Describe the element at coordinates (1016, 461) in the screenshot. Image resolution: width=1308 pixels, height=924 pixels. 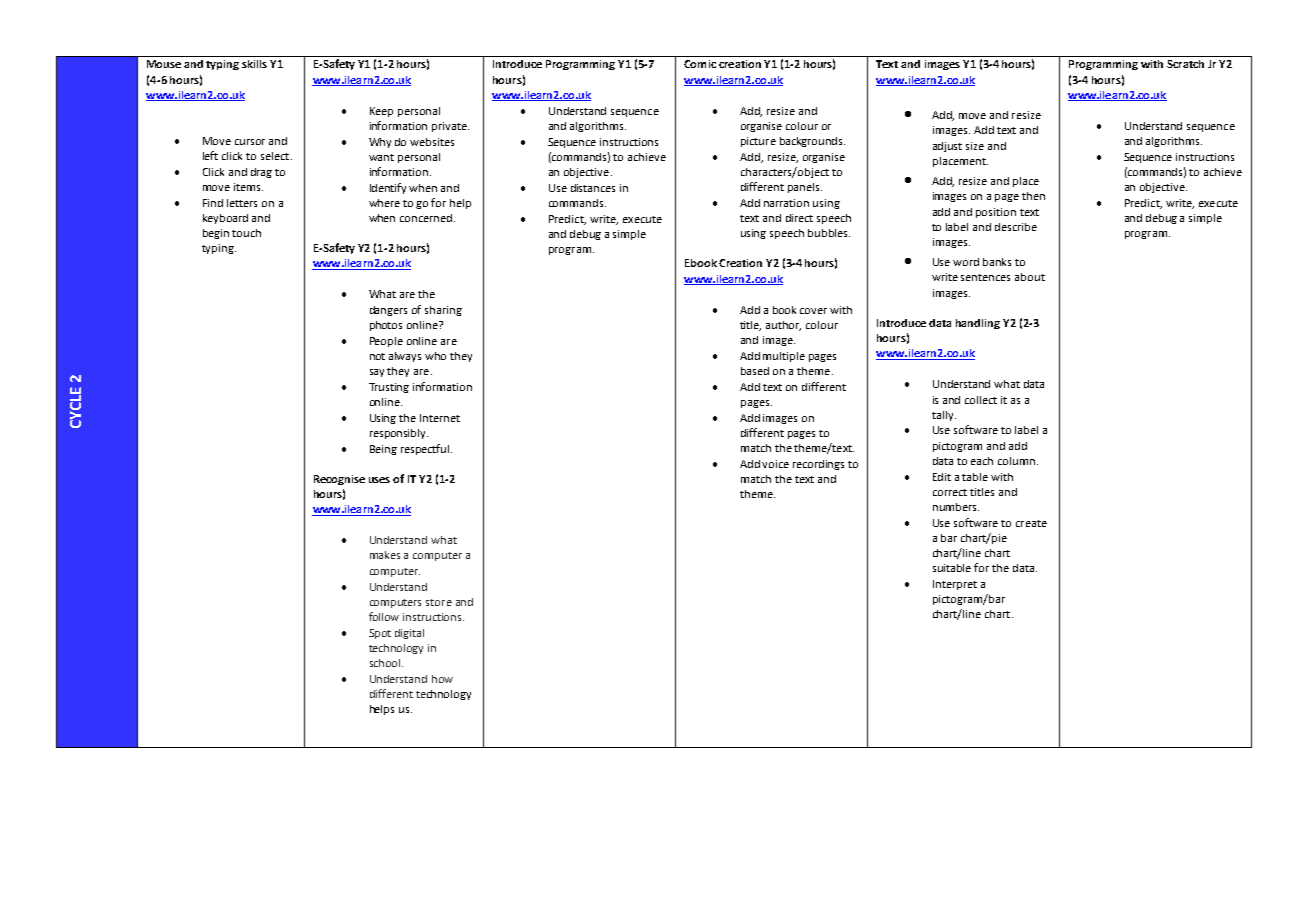
I see `column` at that location.
